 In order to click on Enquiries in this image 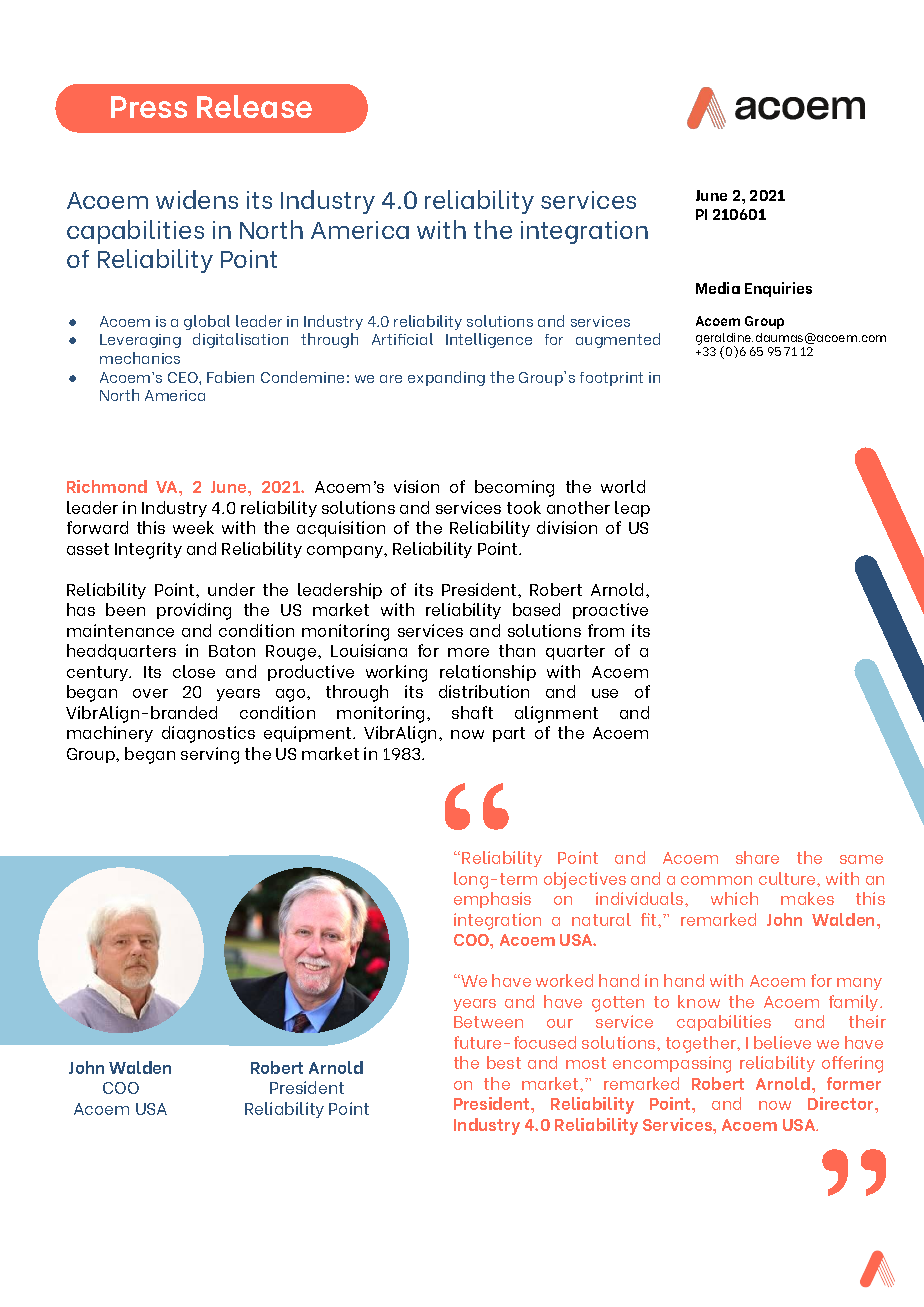, I will do `click(778, 289)`.
